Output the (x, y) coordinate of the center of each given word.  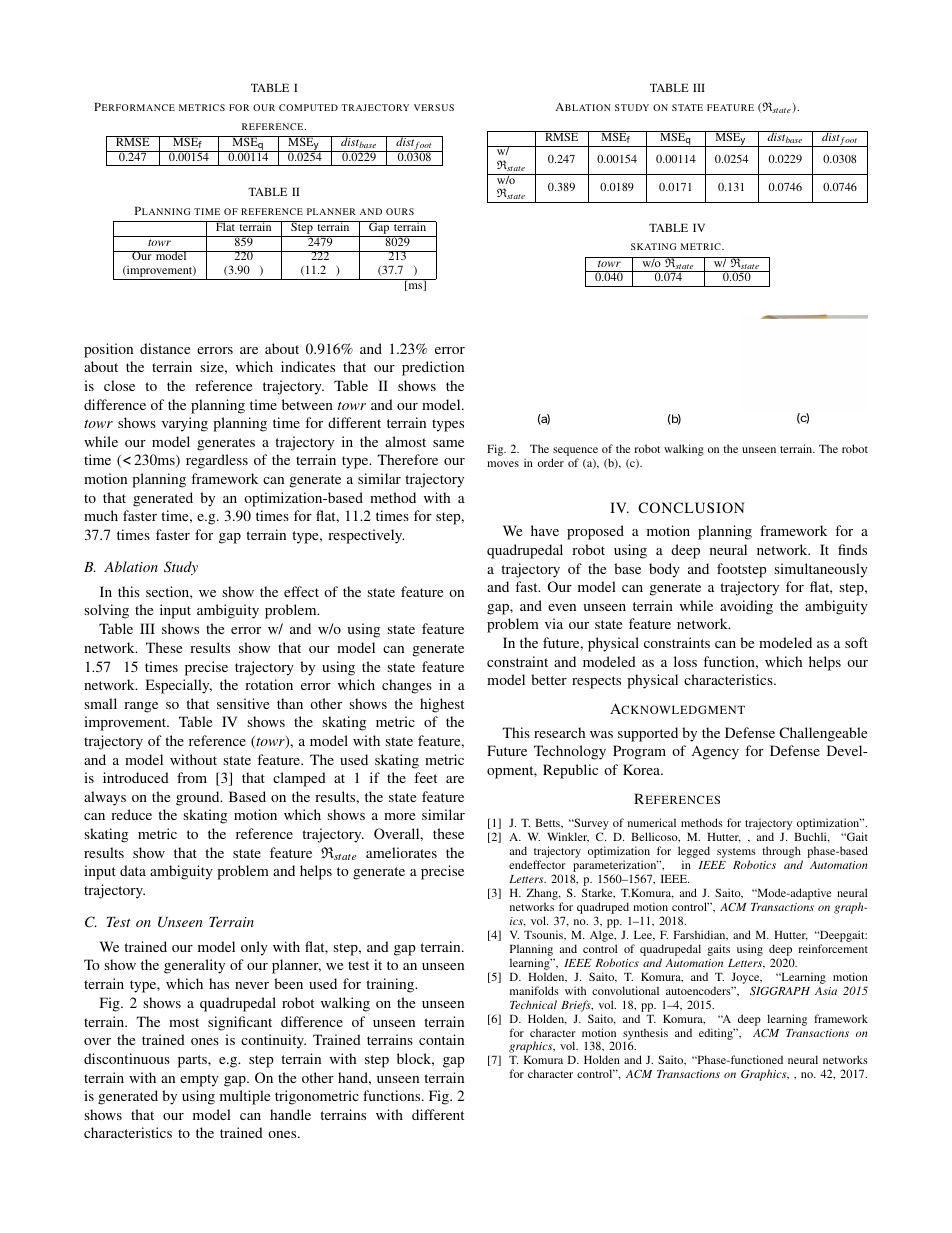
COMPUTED (308, 107)
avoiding (746, 607)
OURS (400, 211)
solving (106, 611)
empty (199, 1080)
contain (441, 1039)
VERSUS (434, 107)
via (554, 623)
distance (165, 348)
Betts (548, 822)
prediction (433, 368)
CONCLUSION (691, 507)
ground (199, 798)
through (782, 853)
